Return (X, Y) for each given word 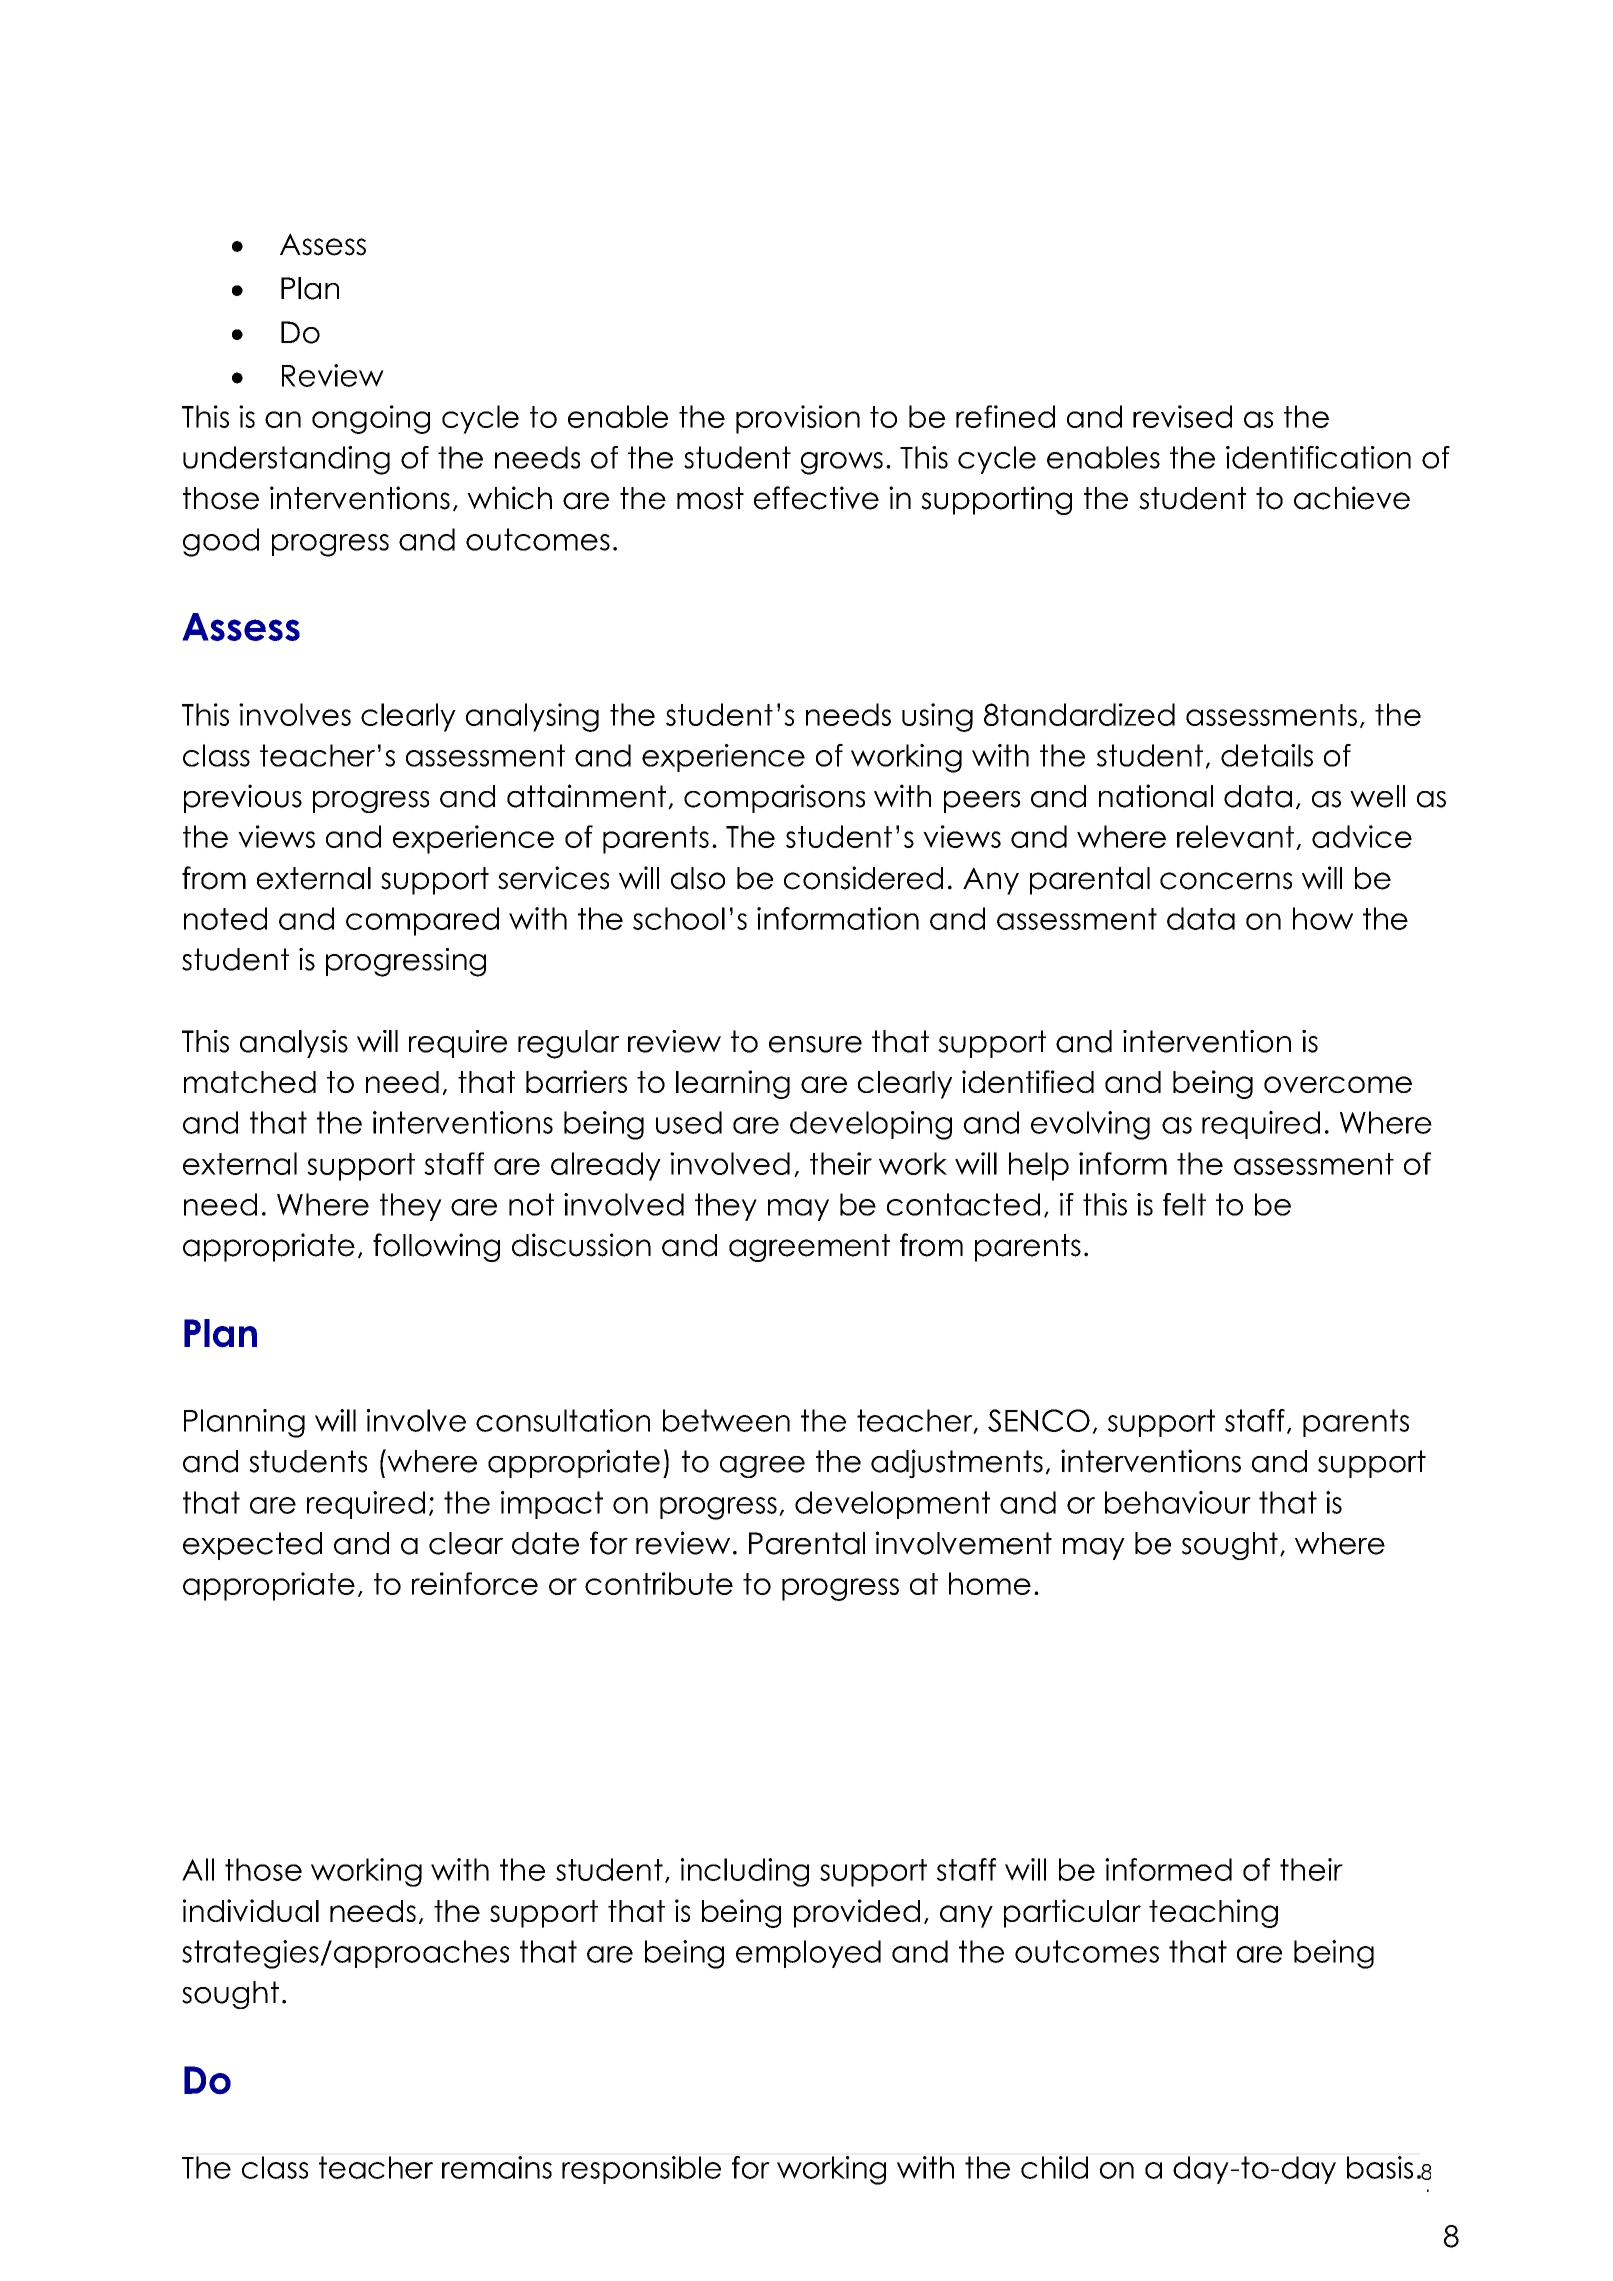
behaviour (1178, 1502)
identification (1318, 457)
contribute (659, 1583)
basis (1380, 2167)
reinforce (475, 1583)
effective (816, 498)
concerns (1226, 881)
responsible (641, 2170)
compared (422, 921)
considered (863, 878)
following (436, 1247)
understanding (286, 460)
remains (497, 2167)
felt (1184, 1204)
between (726, 1420)
